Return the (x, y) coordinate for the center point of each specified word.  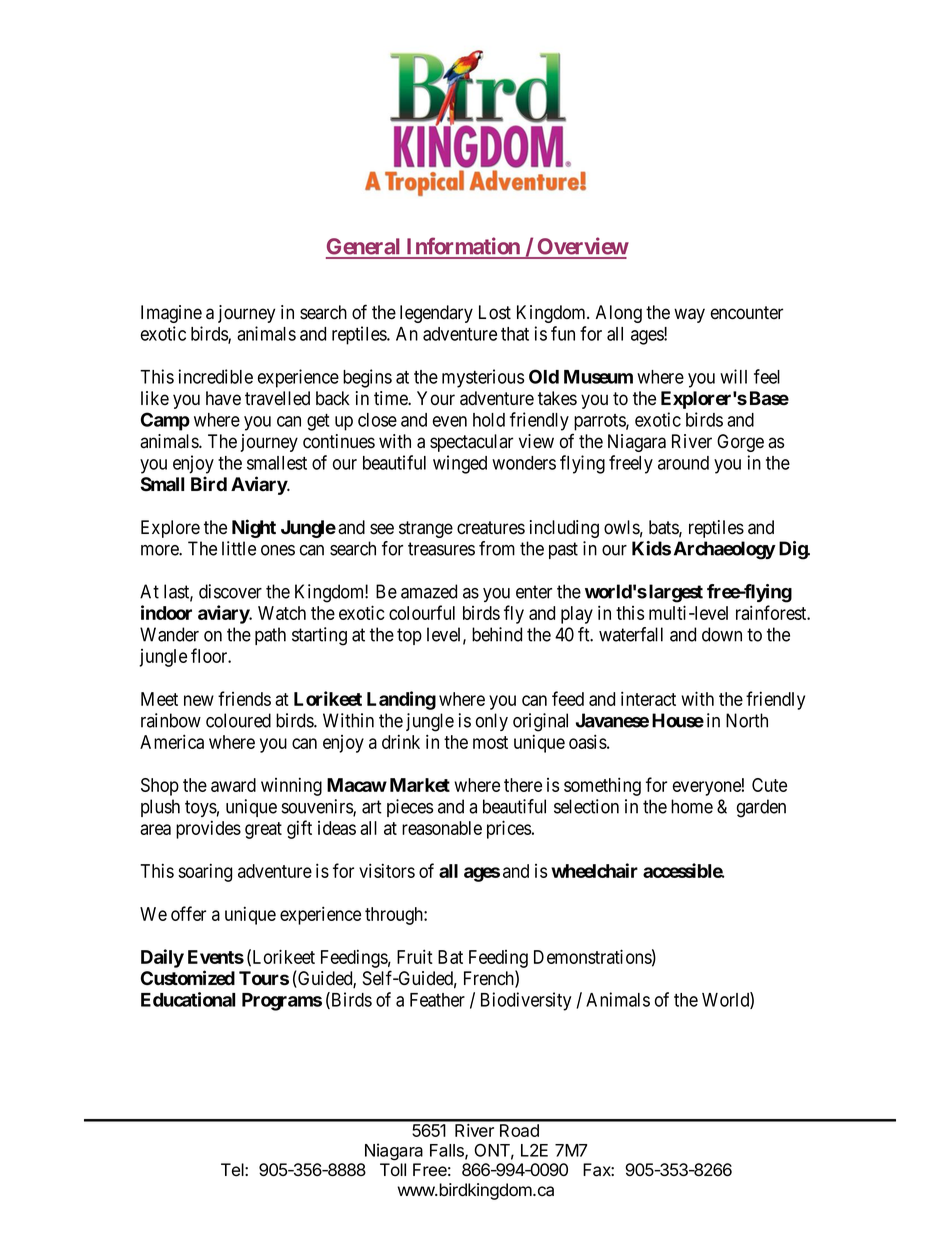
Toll (393, 1170)
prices (509, 829)
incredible (215, 376)
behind (497, 634)
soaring (205, 872)
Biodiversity (526, 1001)
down (722, 634)
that (515, 334)
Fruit (415, 956)
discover (230, 591)
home (692, 806)
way (689, 315)
